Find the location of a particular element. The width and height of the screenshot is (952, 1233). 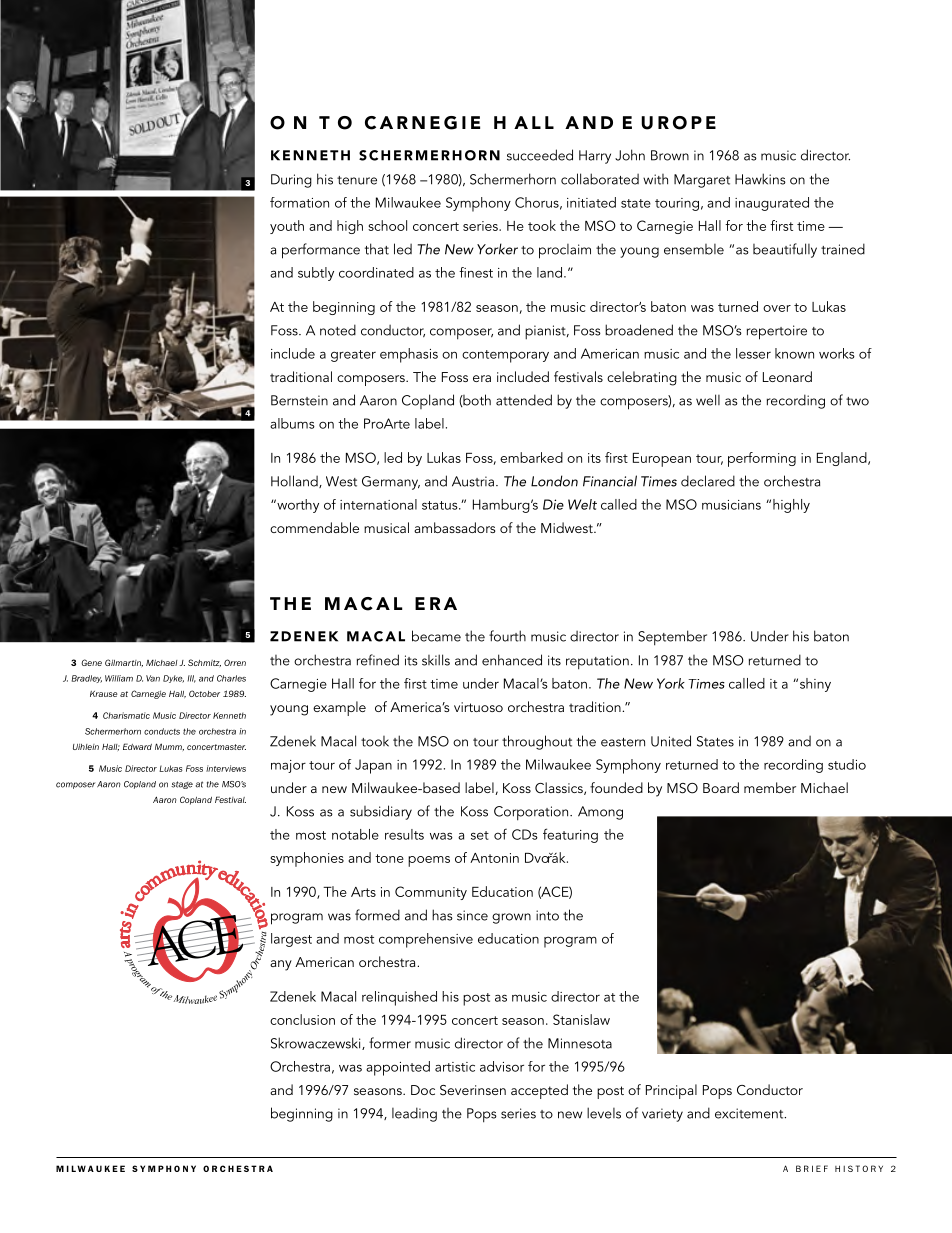

During is located at coordinates (291, 181).
